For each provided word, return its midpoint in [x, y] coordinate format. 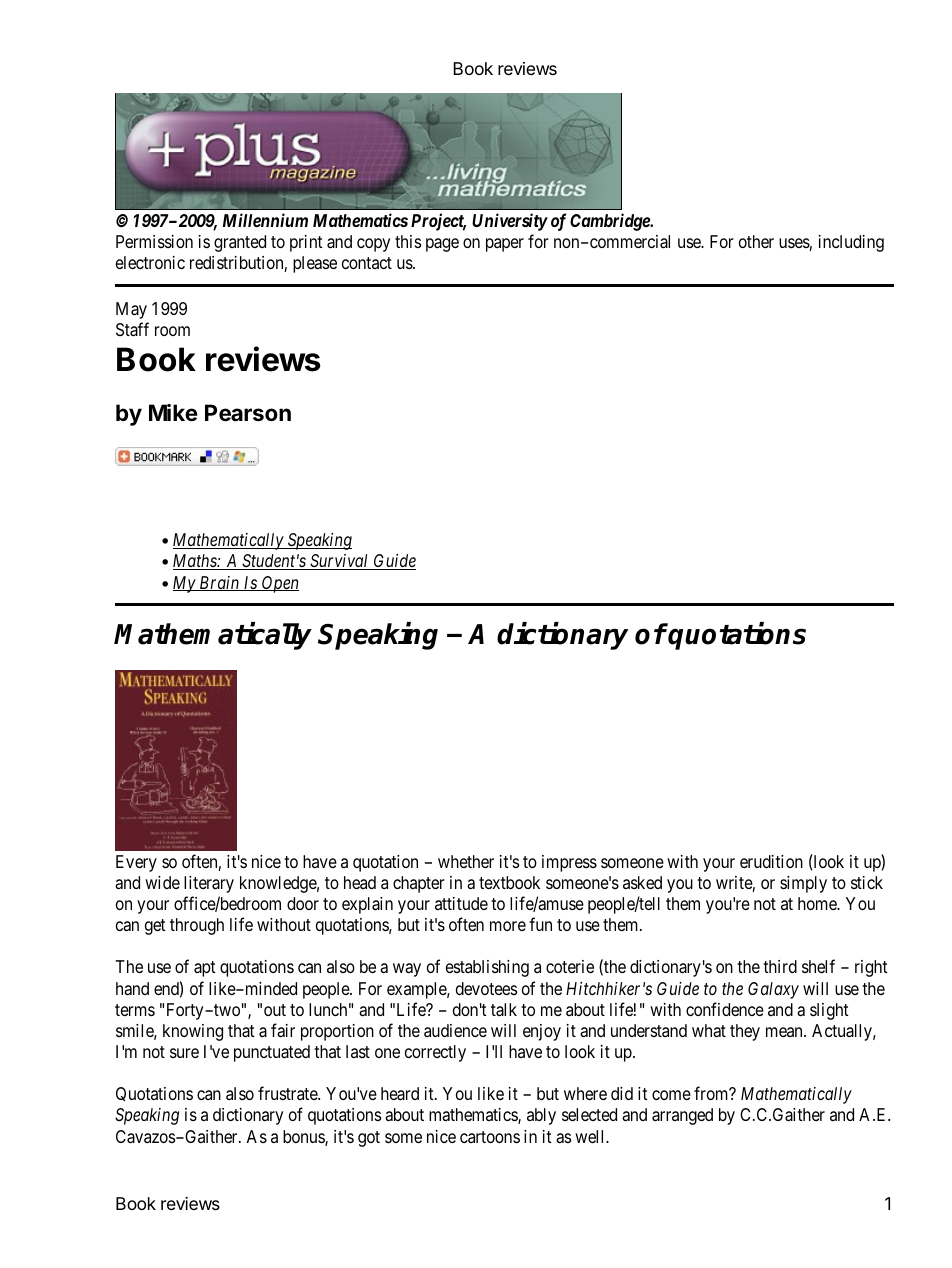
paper [505, 245]
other [756, 241]
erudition [771, 861]
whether [466, 861]
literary [209, 884]
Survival [339, 562]
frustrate [288, 1093]
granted [240, 243]
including [851, 243]
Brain [219, 583]
